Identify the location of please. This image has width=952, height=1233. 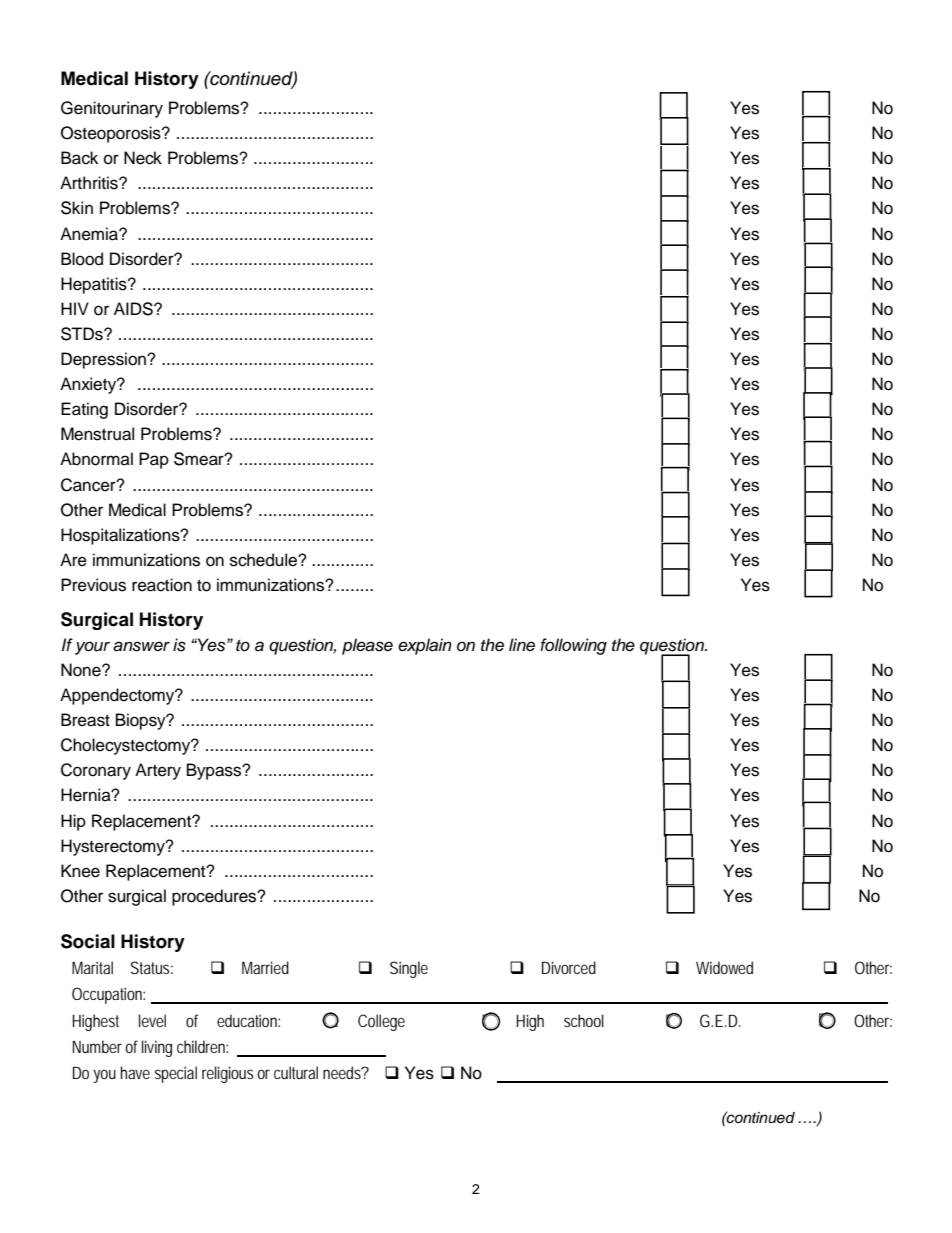
(367, 646).
